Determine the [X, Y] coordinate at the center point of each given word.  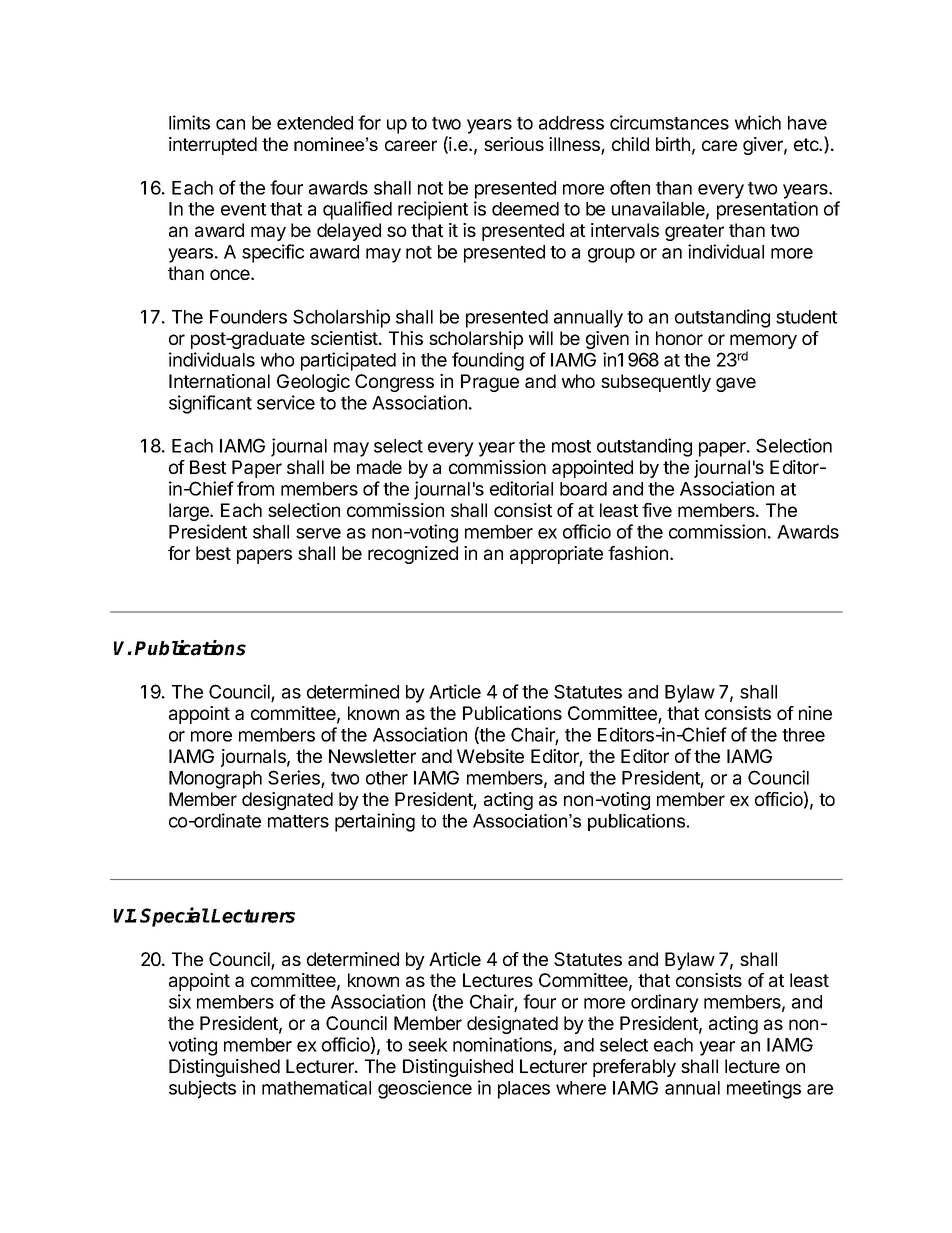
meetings [764, 1089]
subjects [202, 1089]
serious [514, 144]
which [758, 122]
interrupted [213, 146]
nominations [503, 1046]
